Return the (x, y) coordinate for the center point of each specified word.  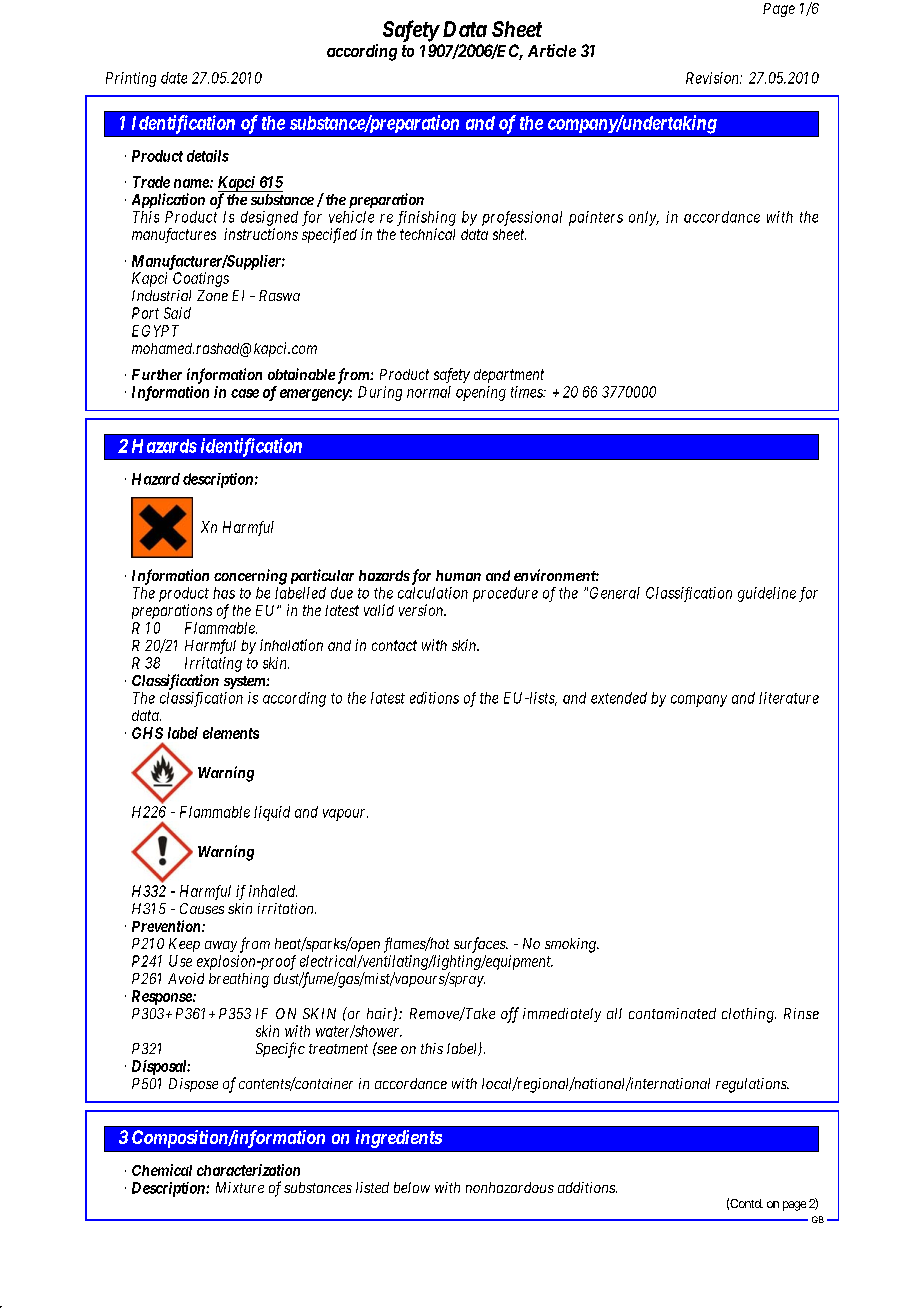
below (412, 1187)
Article (552, 50)
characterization (248, 1170)
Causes (202, 908)
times (528, 392)
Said (177, 313)
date (174, 78)
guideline (767, 594)
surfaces (481, 945)
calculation (433, 593)
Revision (713, 78)
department (509, 376)
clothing (749, 1015)
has (224, 593)
